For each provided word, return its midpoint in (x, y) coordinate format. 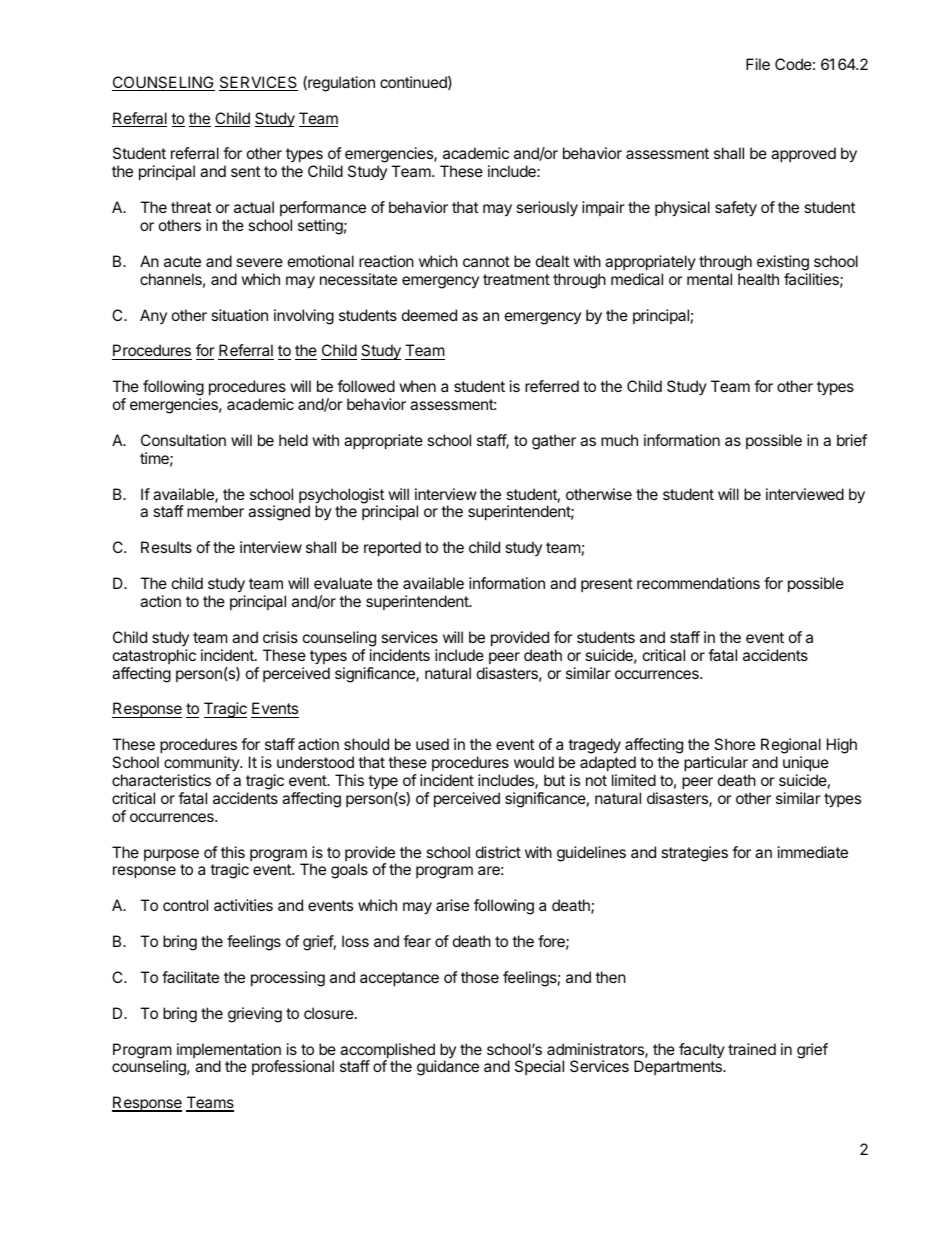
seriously (547, 209)
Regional (791, 747)
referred (552, 386)
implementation (229, 1052)
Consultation (183, 440)
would (534, 762)
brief (852, 440)
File (758, 64)
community (202, 763)
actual (254, 207)
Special (539, 1067)
